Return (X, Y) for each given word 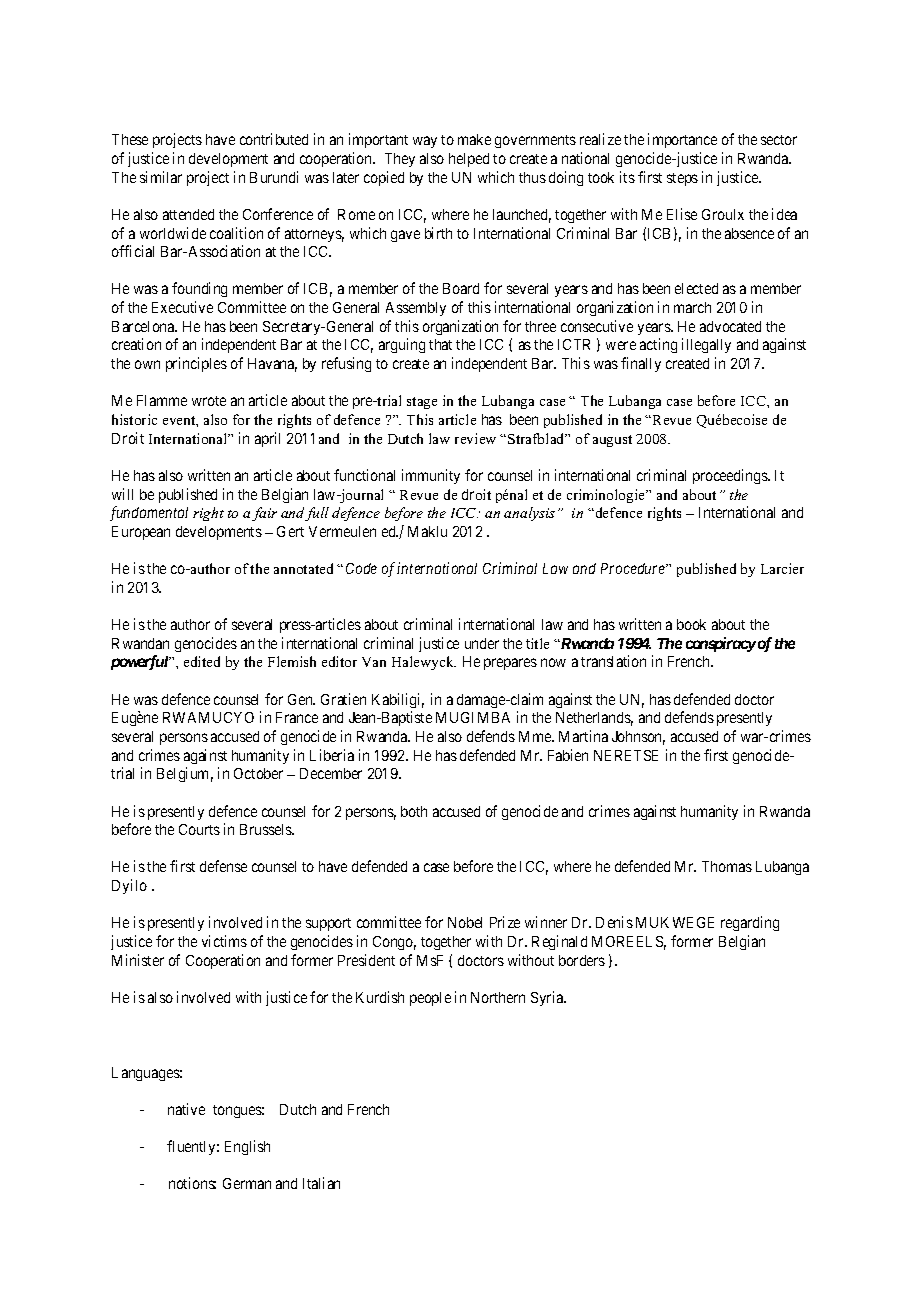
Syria (548, 998)
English (247, 1147)
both (414, 811)
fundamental (149, 513)
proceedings (731, 476)
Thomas (727, 866)
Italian (321, 1183)
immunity (431, 476)
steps (682, 179)
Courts (199, 829)
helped (469, 160)
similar (161, 177)
